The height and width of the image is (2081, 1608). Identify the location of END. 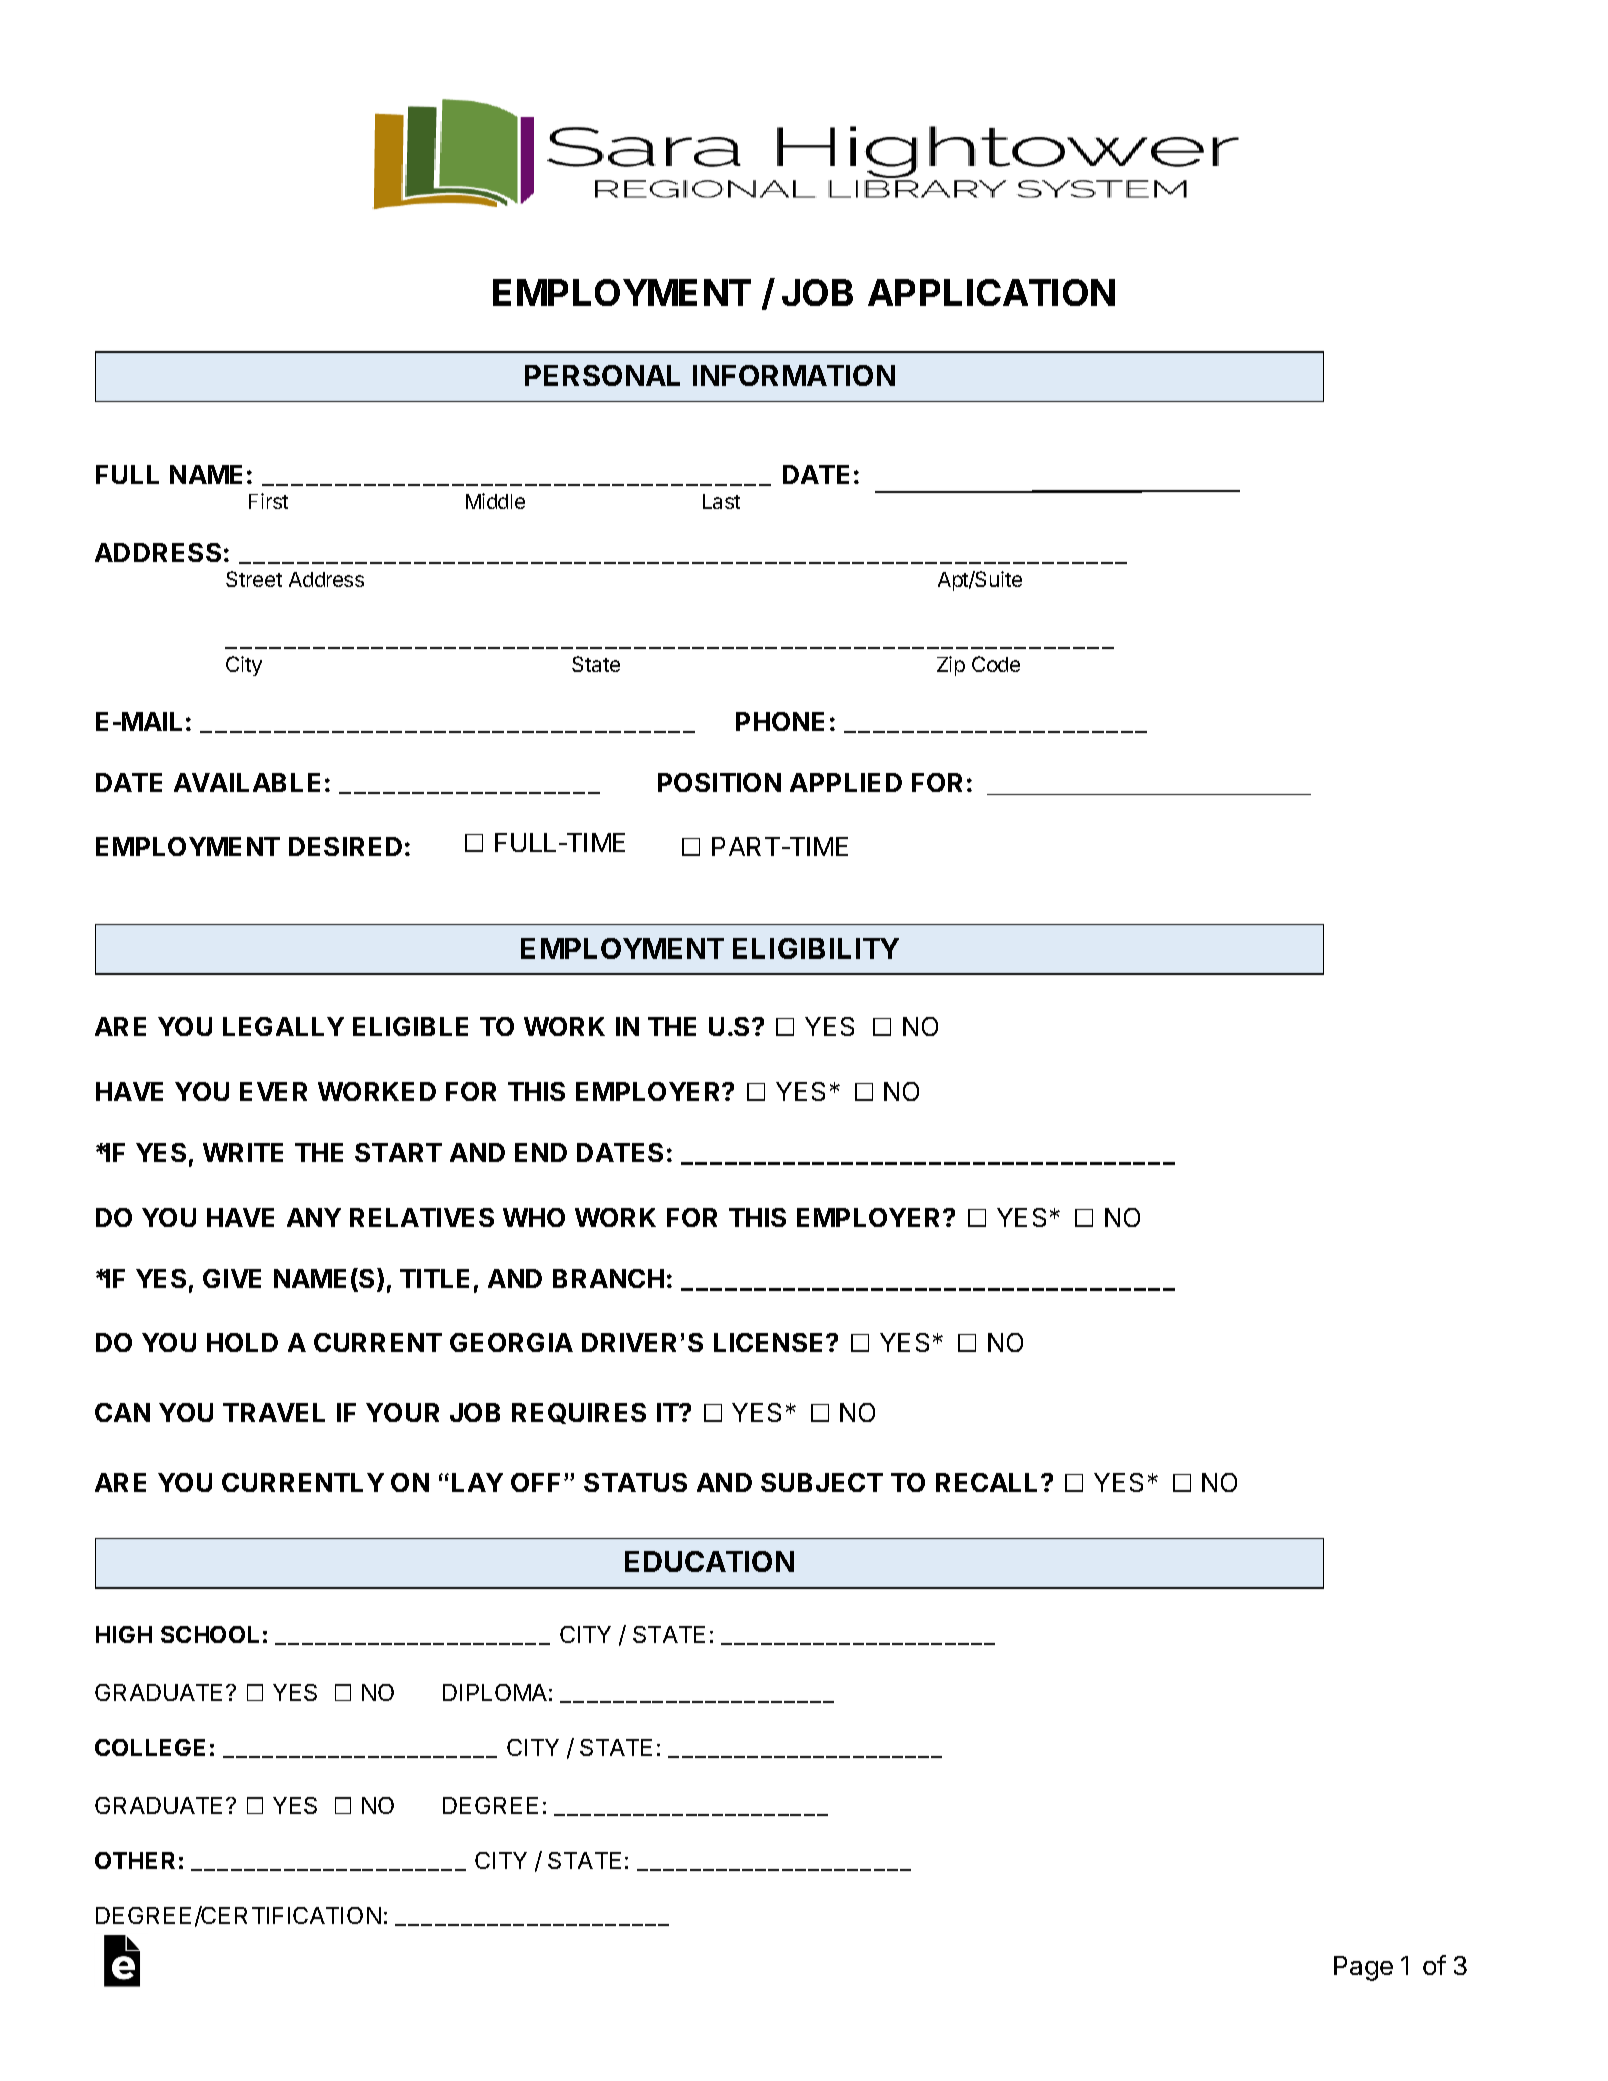
(541, 1152).
